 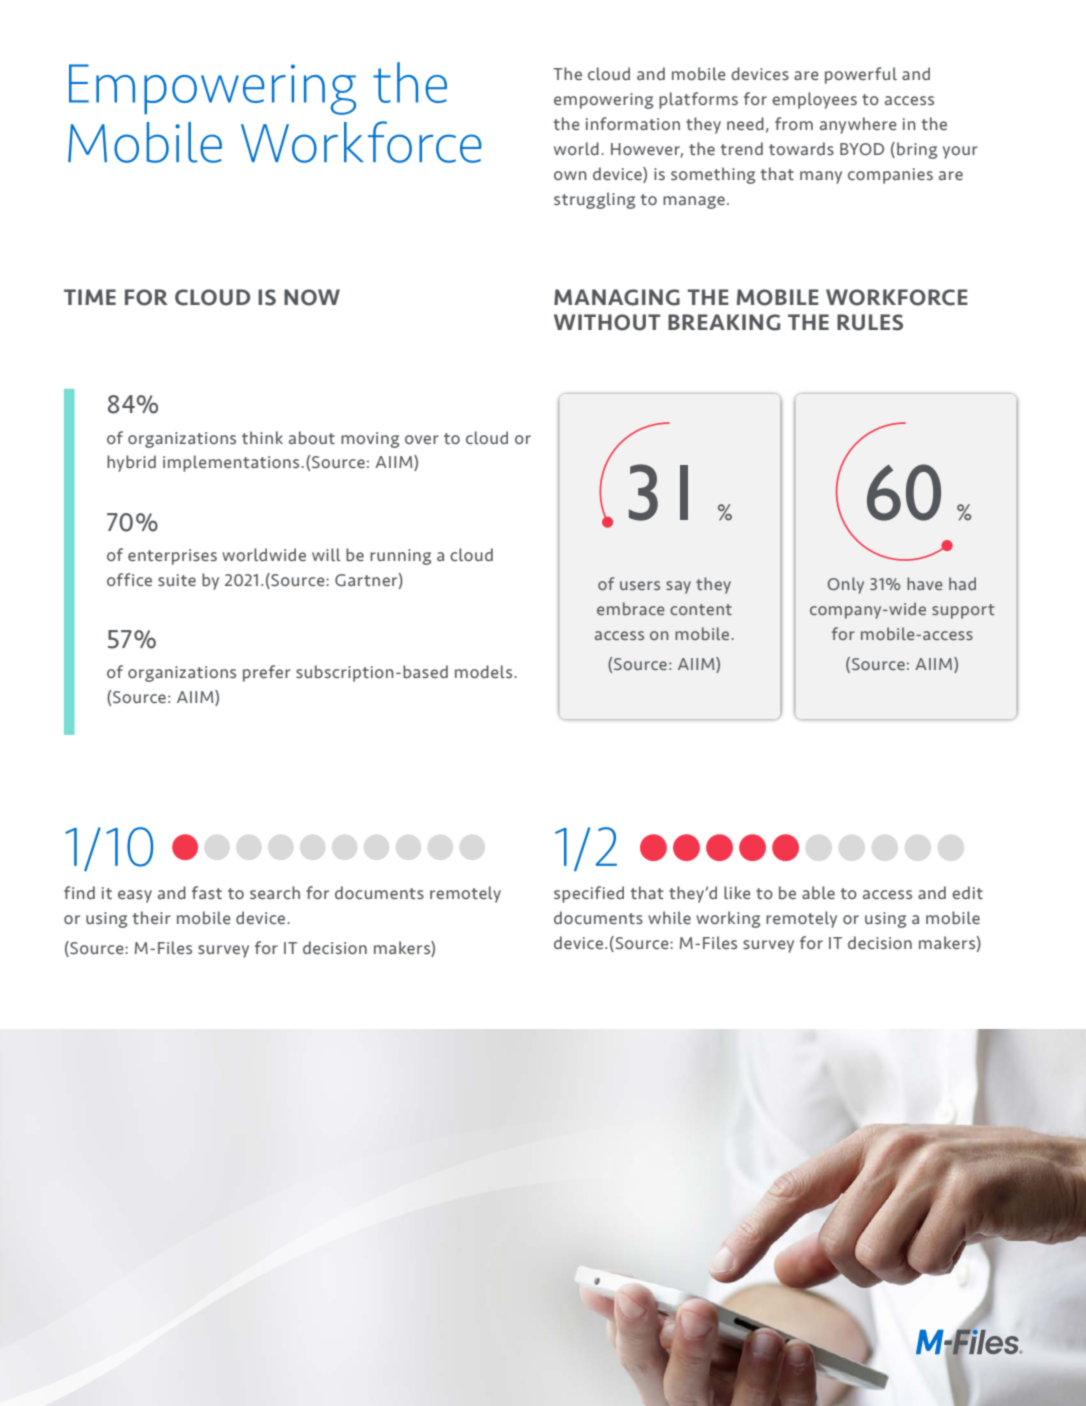 What do you see at coordinates (207, 892) in the image?
I see `fast` at bounding box center [207, 892].
